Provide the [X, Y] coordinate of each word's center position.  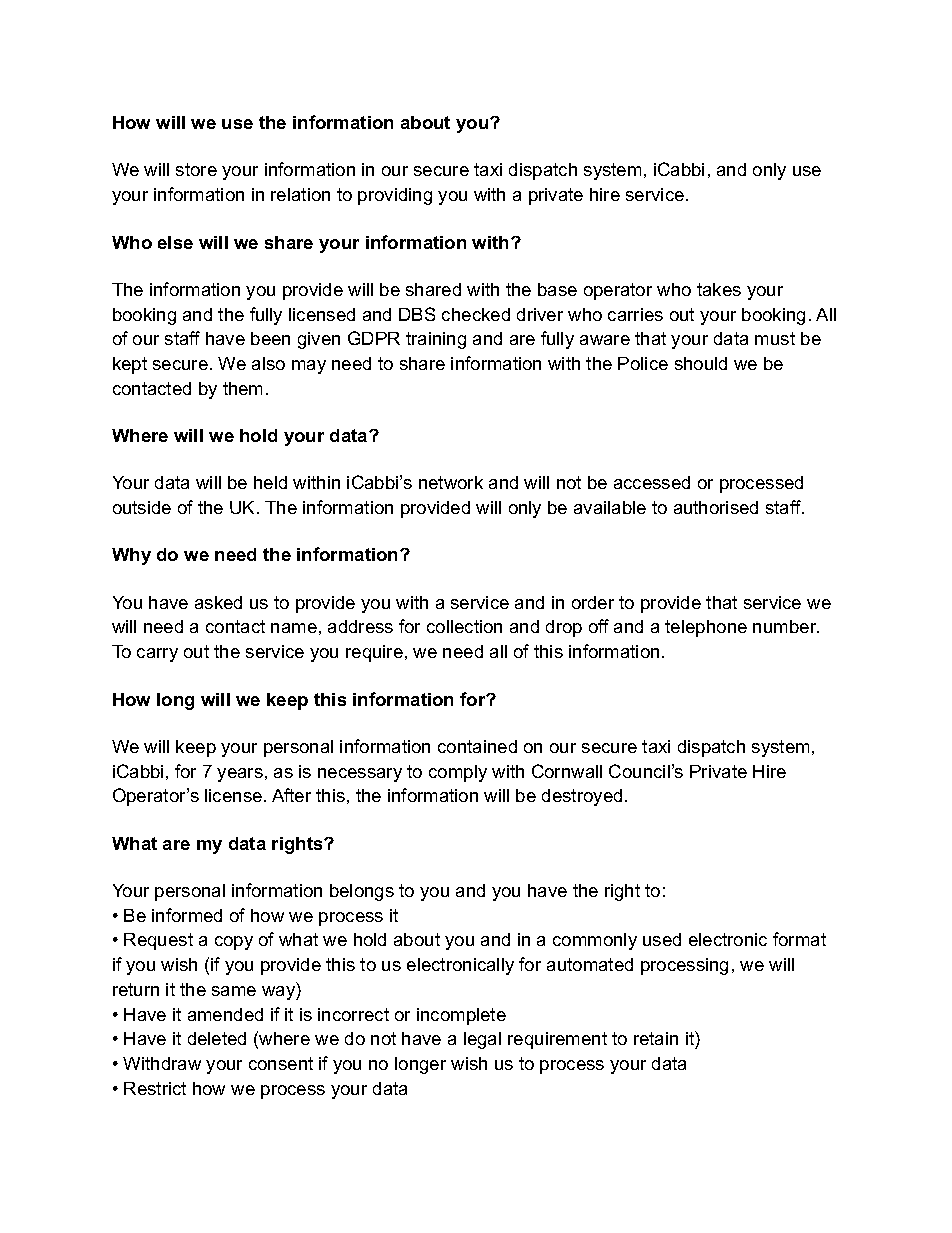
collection [464, 626]
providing [395, 196]
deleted [217, 1038]
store [196, 169]
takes [719, 289]
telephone [706, 628]
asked [218, 602]
